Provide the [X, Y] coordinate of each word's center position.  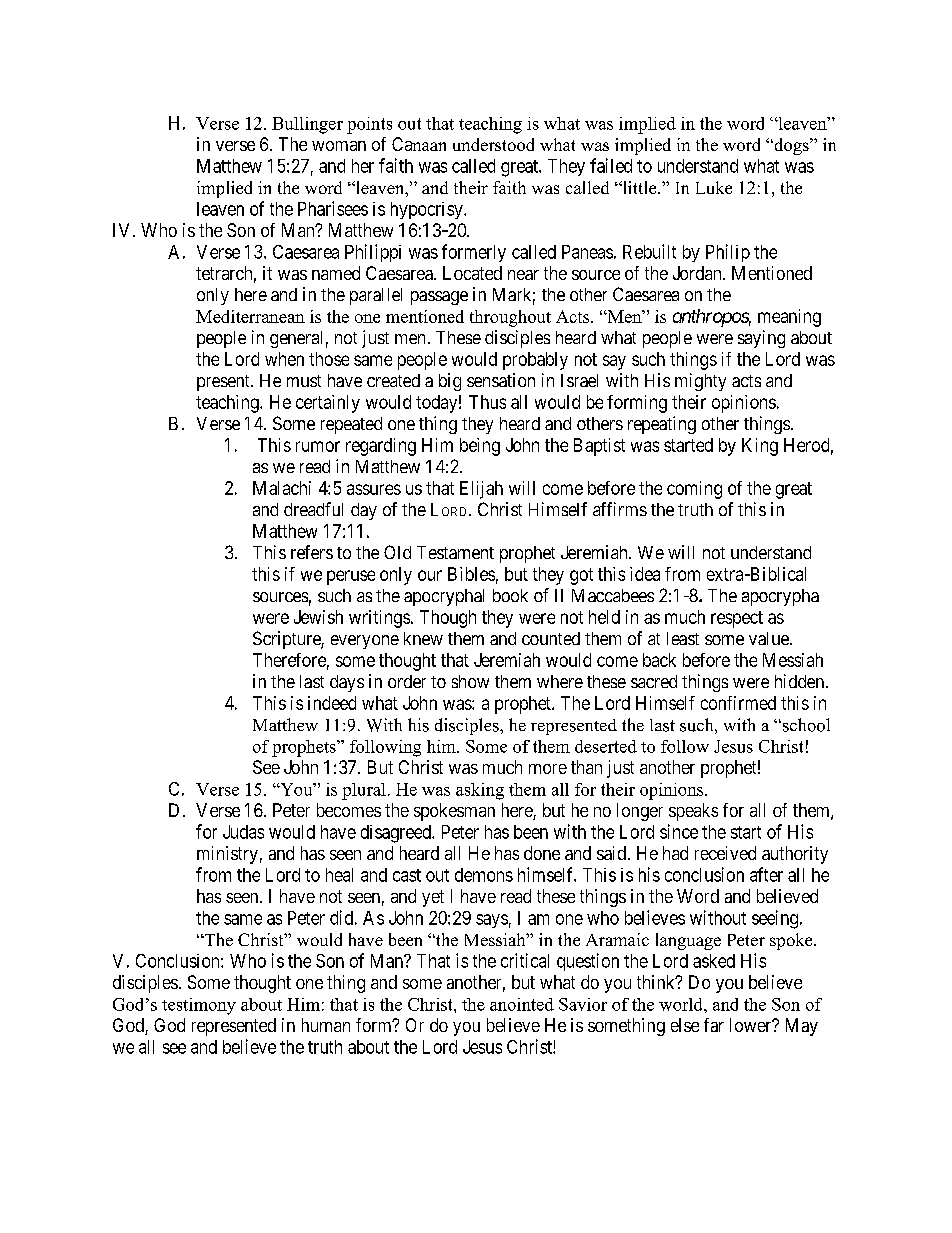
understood [493, 144]
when [284, 359]
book [510, 595]
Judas [243, 832]
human [326, 1025]
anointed [522, 1004]
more [548, 769]
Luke [714, 187]
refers [312, 552]
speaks [693, 812]
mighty [700, 382]
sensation [501, 380]
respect [737, 619]
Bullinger [307, 125]
